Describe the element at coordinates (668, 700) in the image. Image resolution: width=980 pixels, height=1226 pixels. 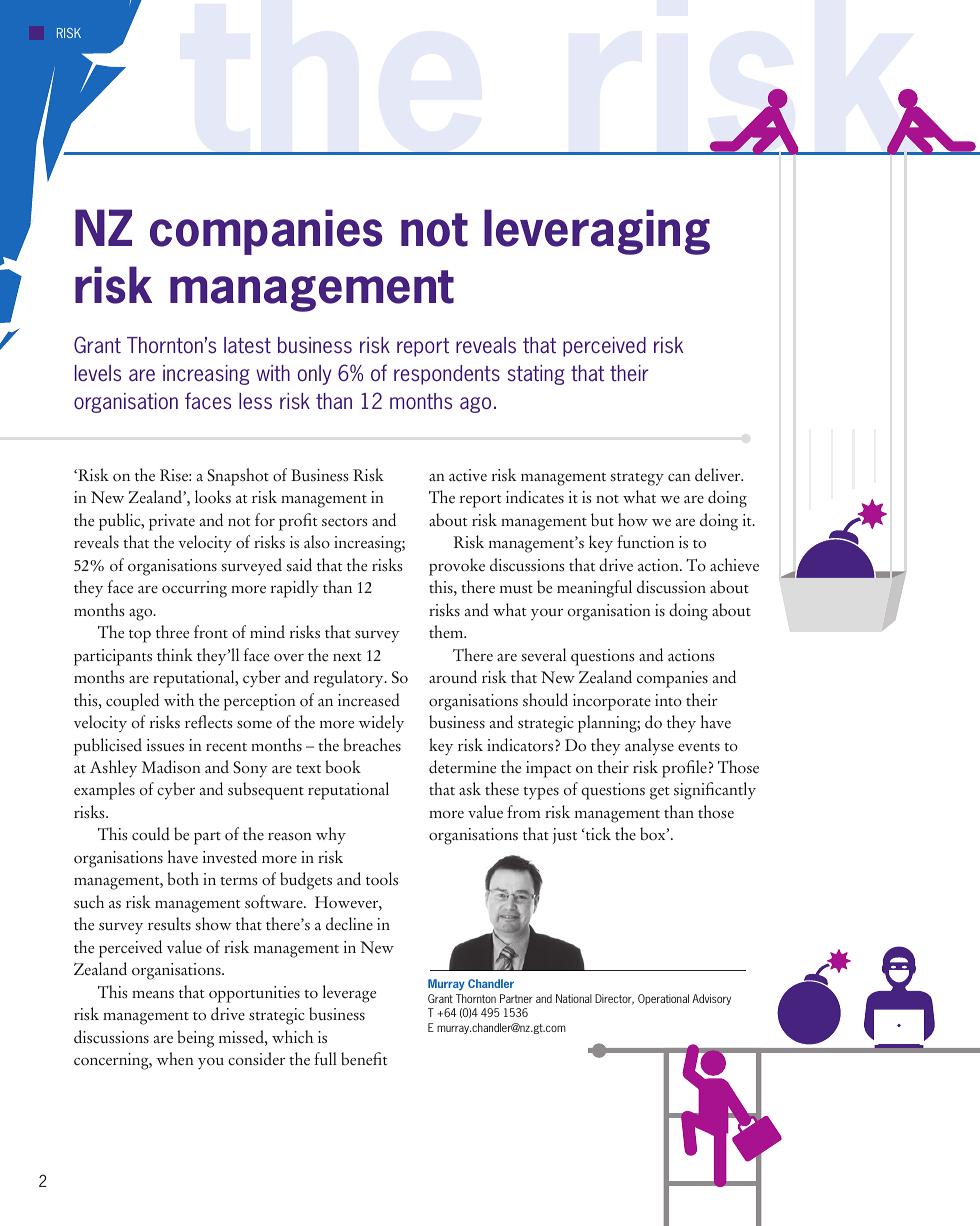
I see `into` at that location.
